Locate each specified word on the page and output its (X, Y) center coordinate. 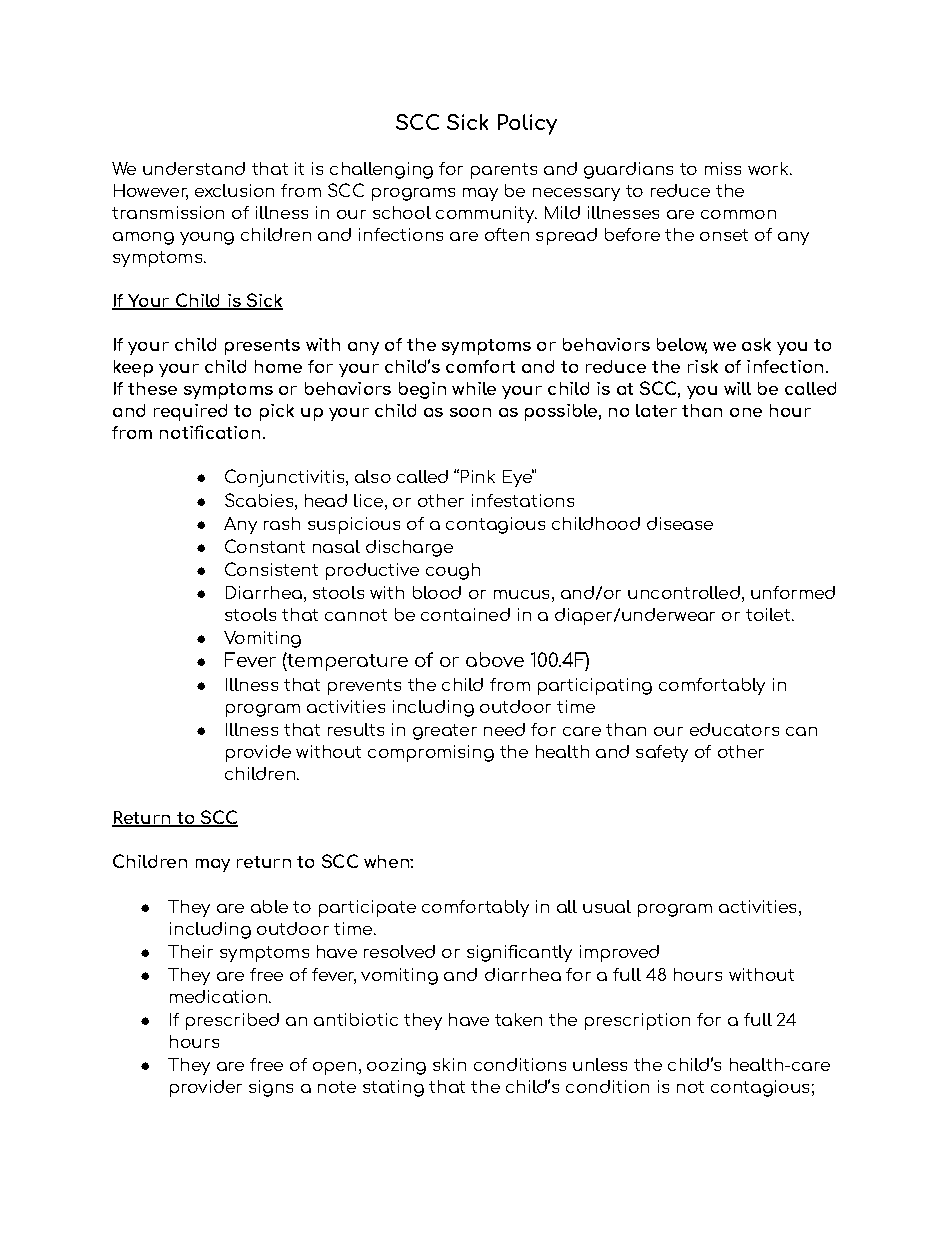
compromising (431, 753)
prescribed (232, 1021)
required (190, 412)
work (769, 168)
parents (504, 171)
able (269, 906)
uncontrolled (684, 592)
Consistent (271, 569)
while (474, 388)
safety (662, 753)
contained (465, 614)
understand (194, 168)
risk (703, 366)
